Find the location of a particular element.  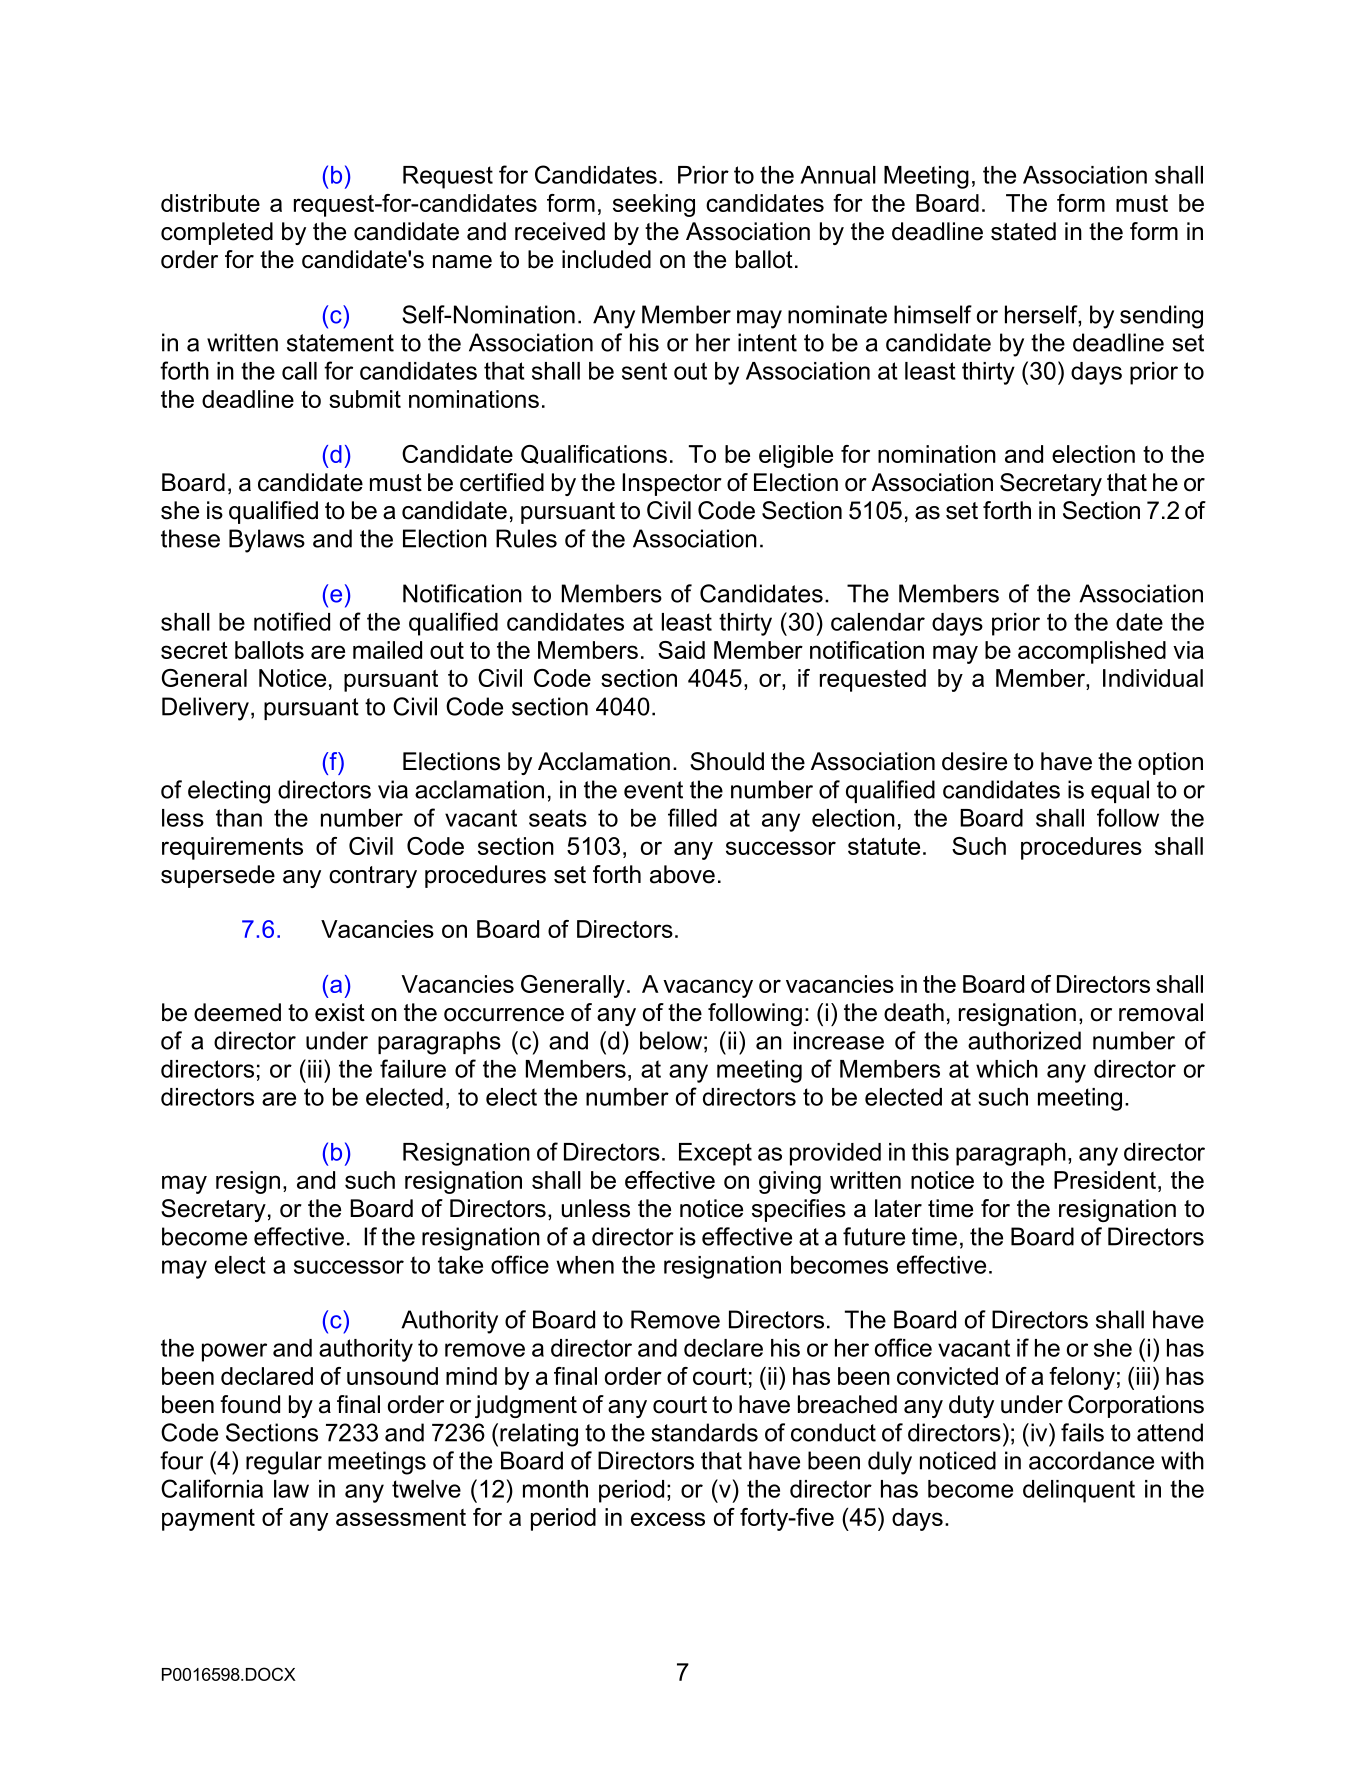

Bylaws is located at coordinates (267, 541).
